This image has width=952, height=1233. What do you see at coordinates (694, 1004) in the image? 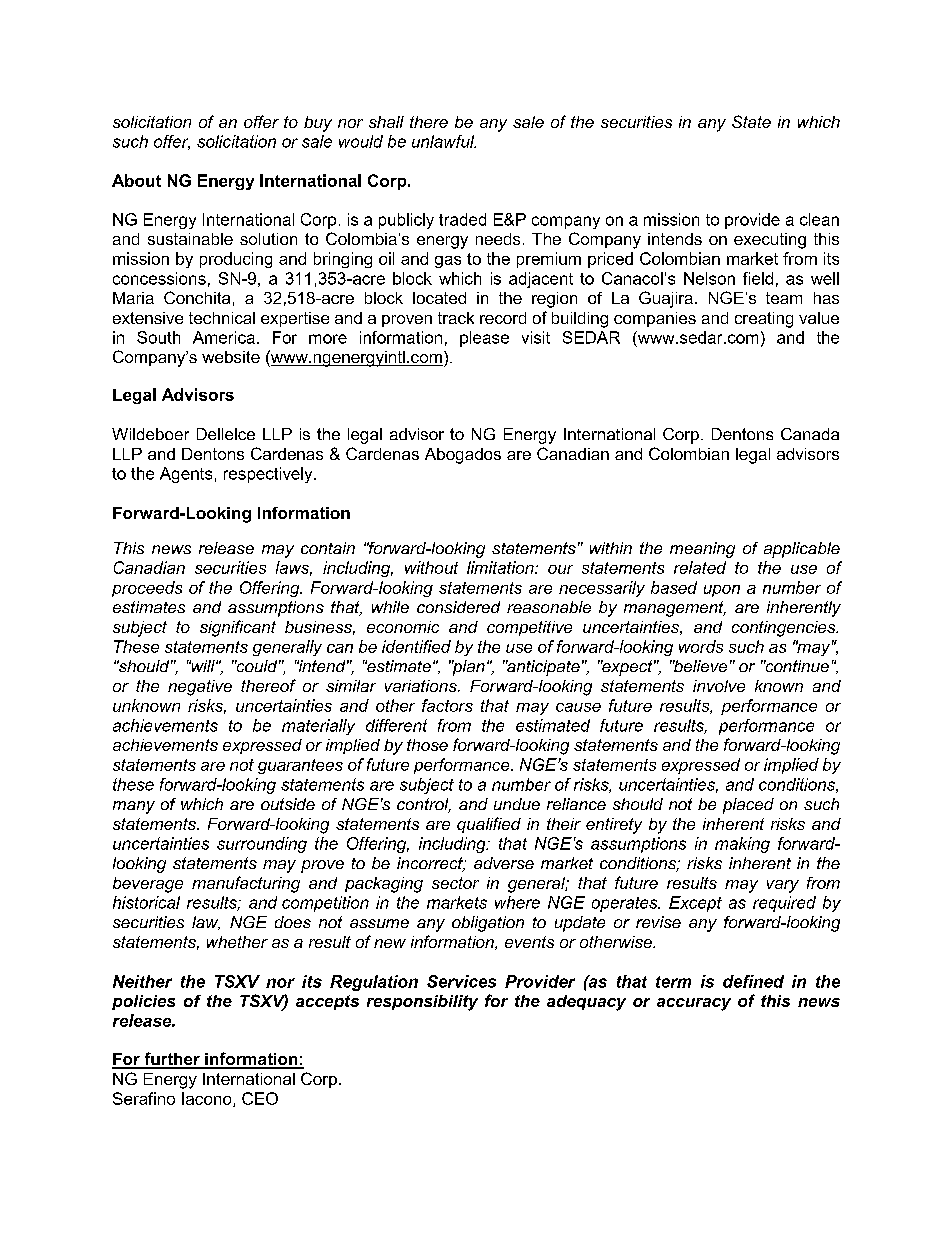
I see `accuracy` at bounding box center [694, 1004].
